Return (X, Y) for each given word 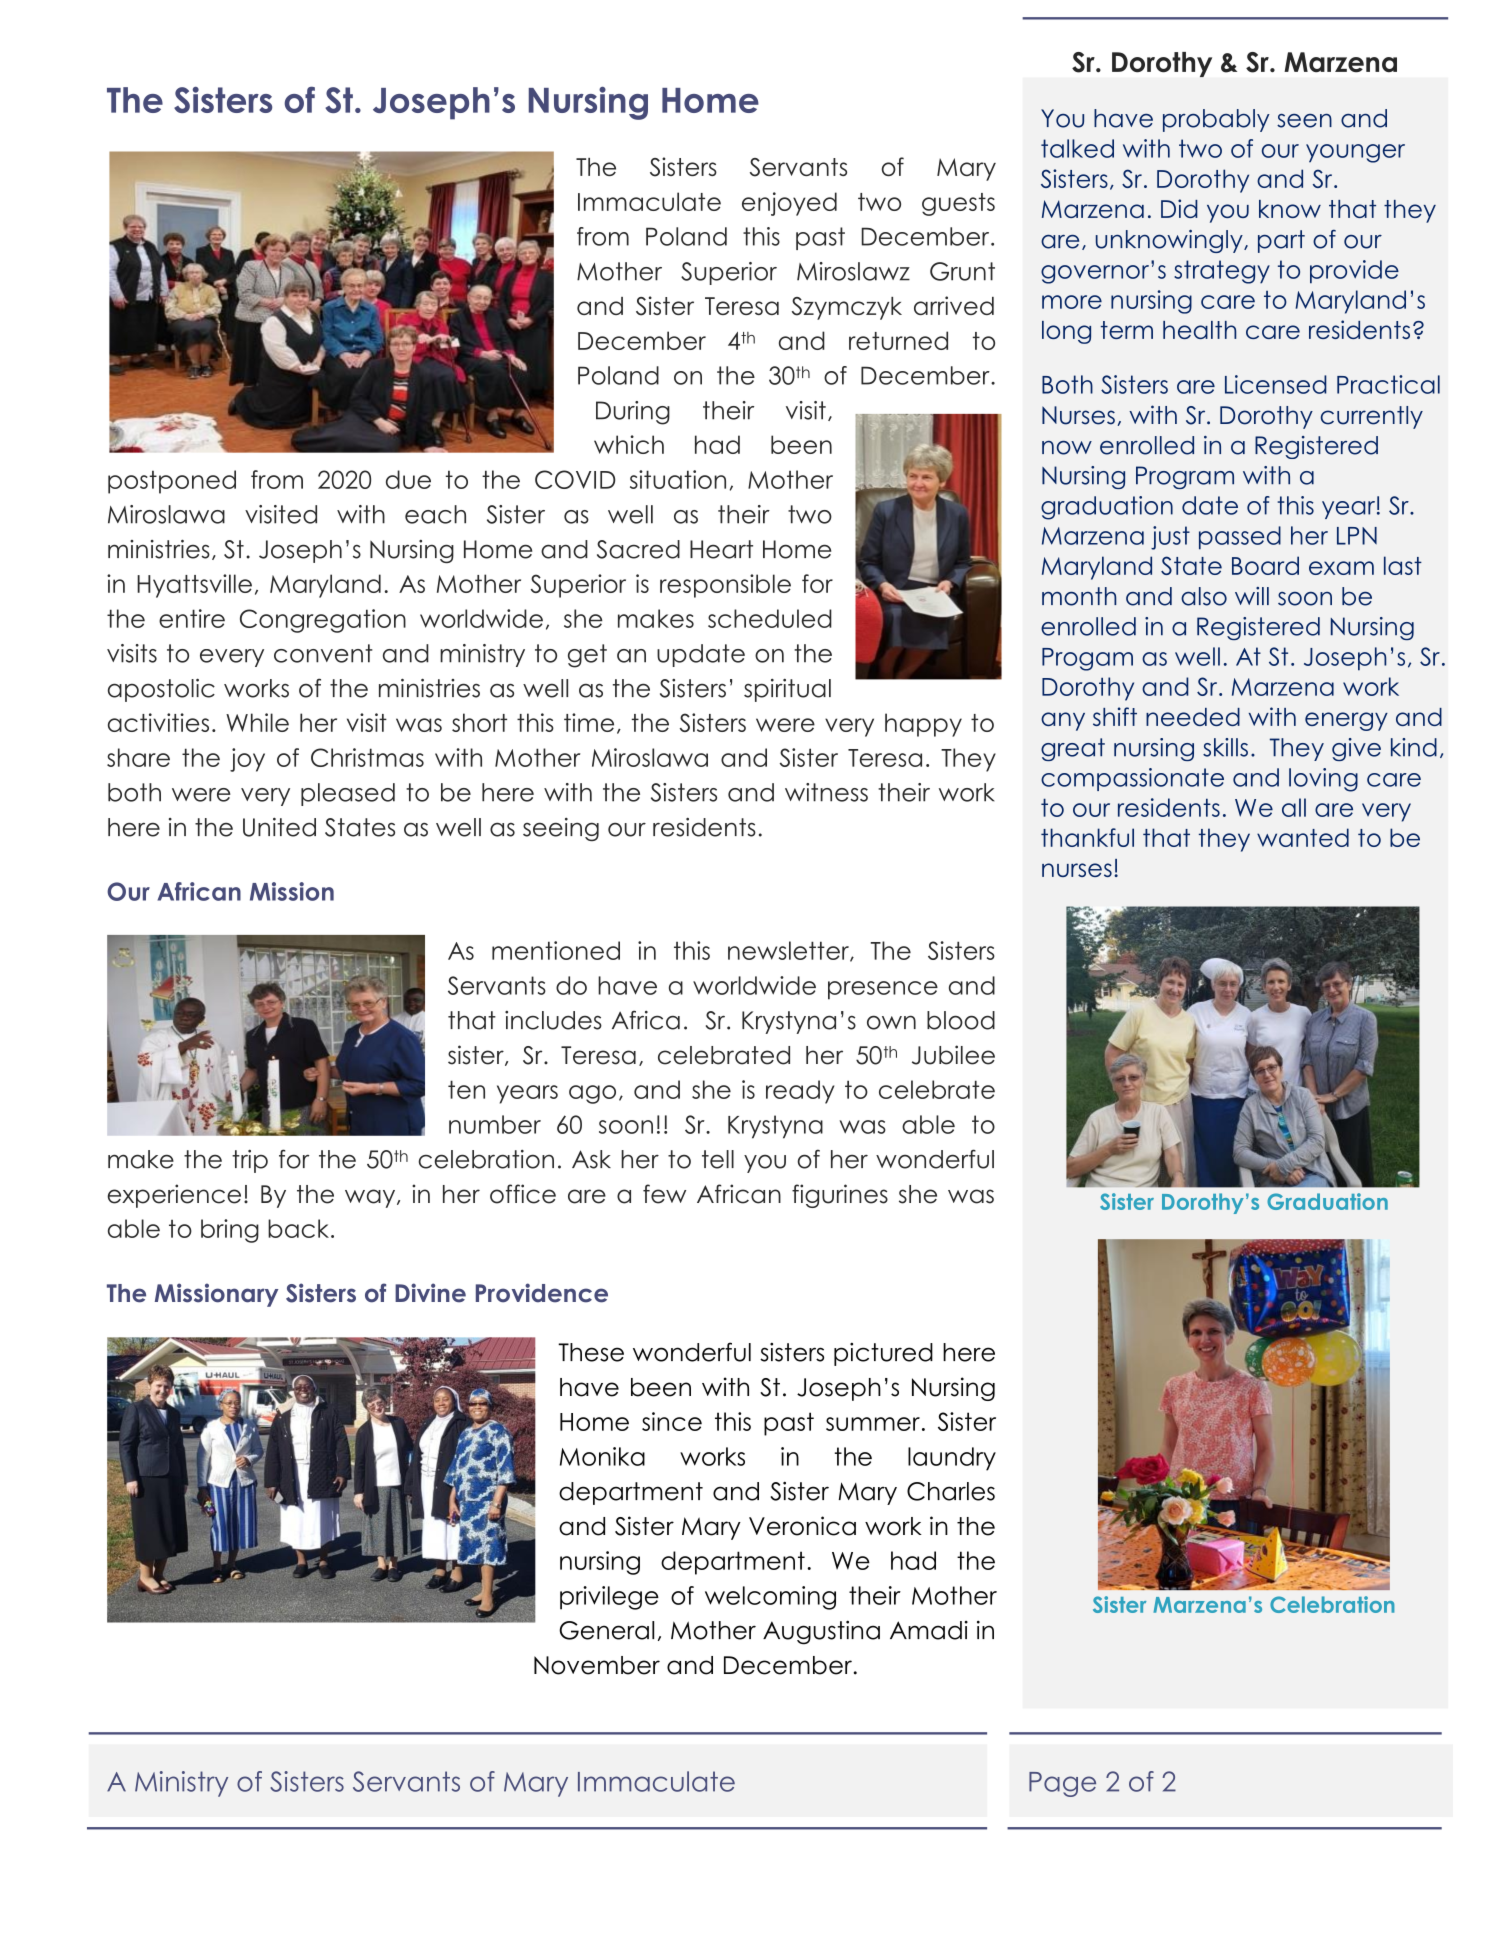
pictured (883, 1354)
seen (1304, 121)
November (597, 1665)
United (279, 827)
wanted (1303, 837)
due (408, 479)
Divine (430, 1293)
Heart (721, 549)
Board (1265, 565)
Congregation (323, 621)
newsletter (789, 951)
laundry (952, 1459)
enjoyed (789, 204)
